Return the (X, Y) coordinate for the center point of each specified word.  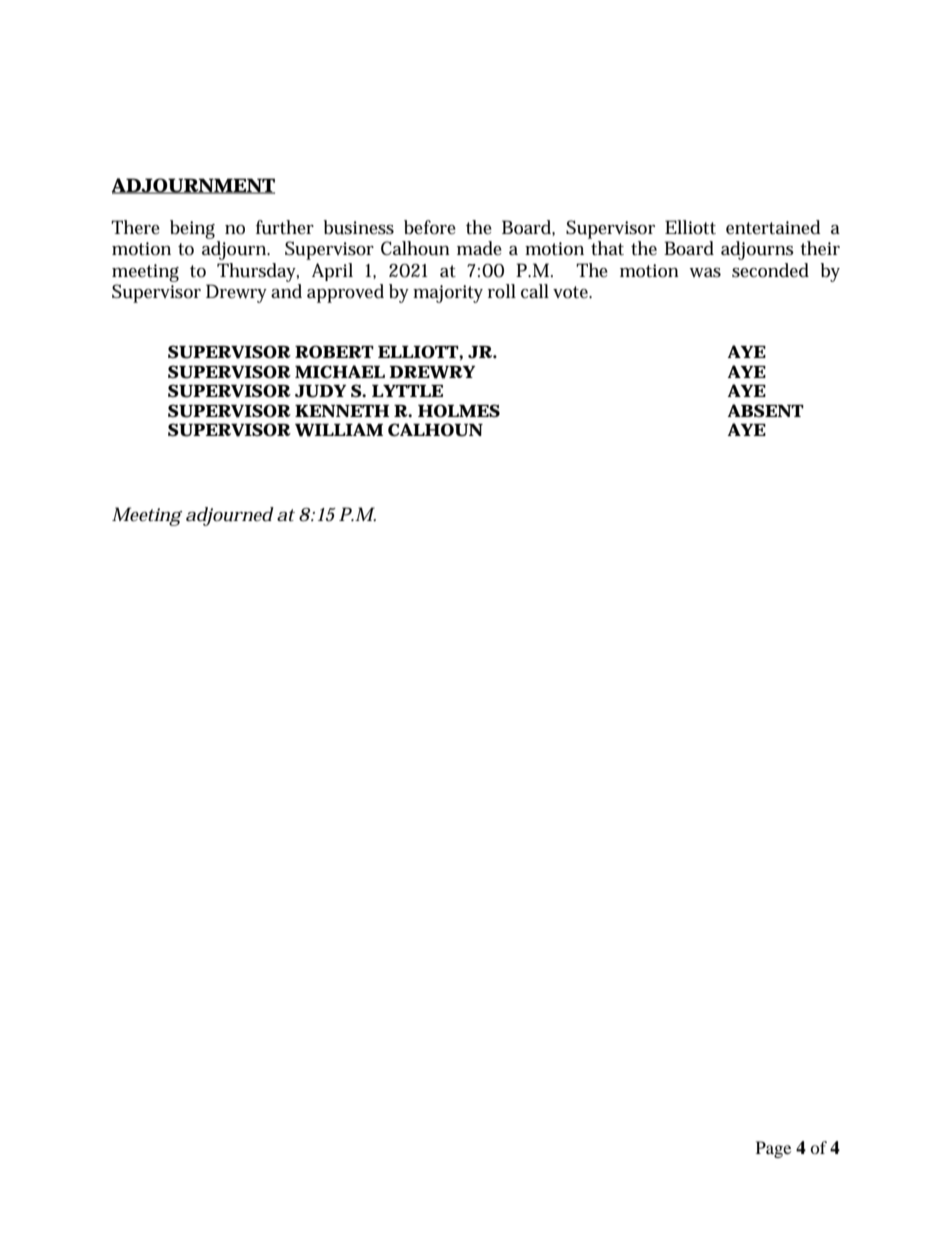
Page (773, 1149)
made (479, 248)
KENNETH (342, 411)
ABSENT (765, 410)
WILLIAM (339, 430)
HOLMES (459, 410)
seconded (770, 270)
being (192, 229)
